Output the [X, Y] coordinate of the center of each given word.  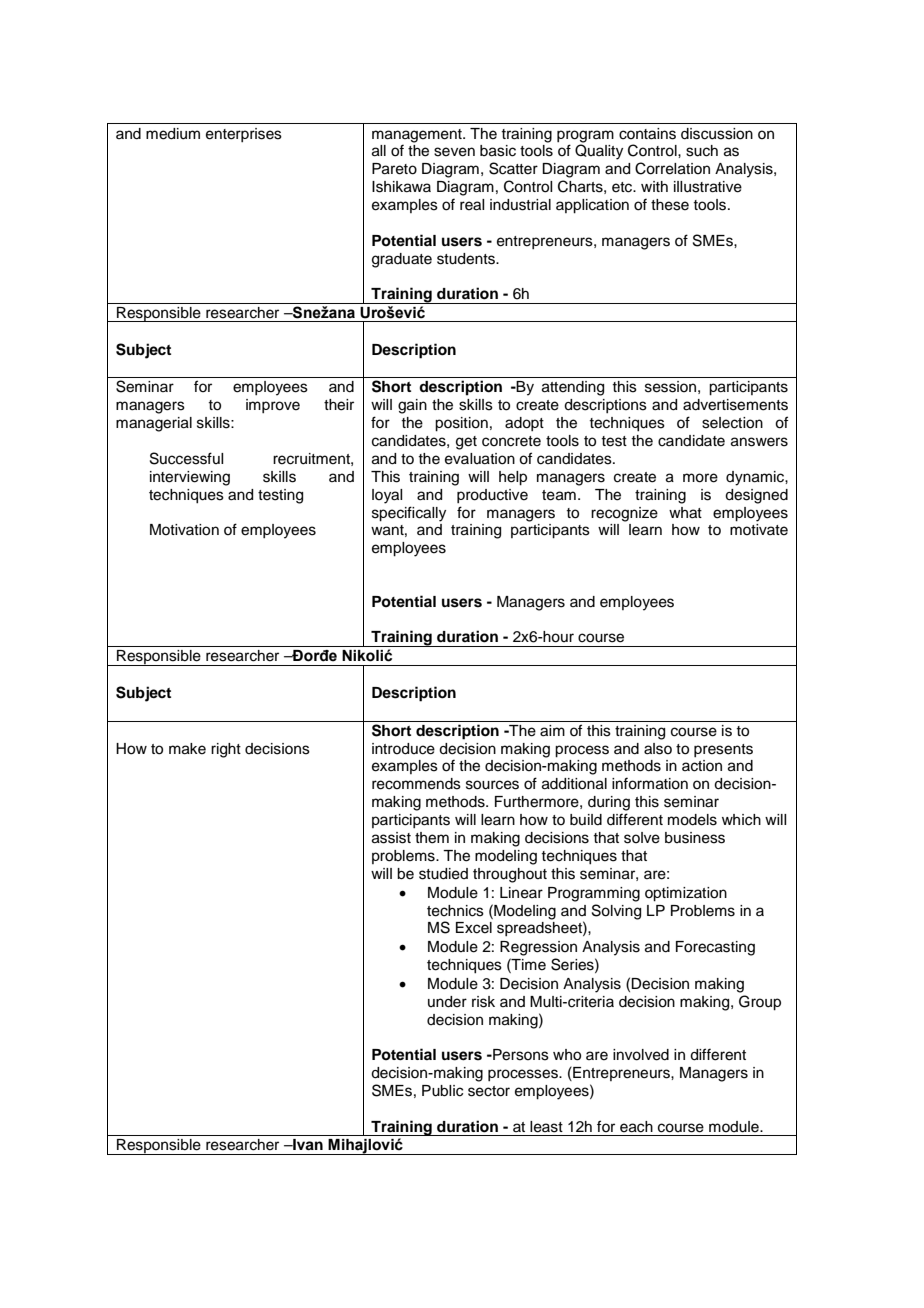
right [226, 750]
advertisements [735, 405]
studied [443, 874]
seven [454, 152]
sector [489, 1091]
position [461, 424]
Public [442, 1091]
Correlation [672, 168]
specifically [409, 514]
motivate [759, 530]
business [695, 838]
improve [273, 406]
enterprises [244, 135]
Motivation [184, 530]
